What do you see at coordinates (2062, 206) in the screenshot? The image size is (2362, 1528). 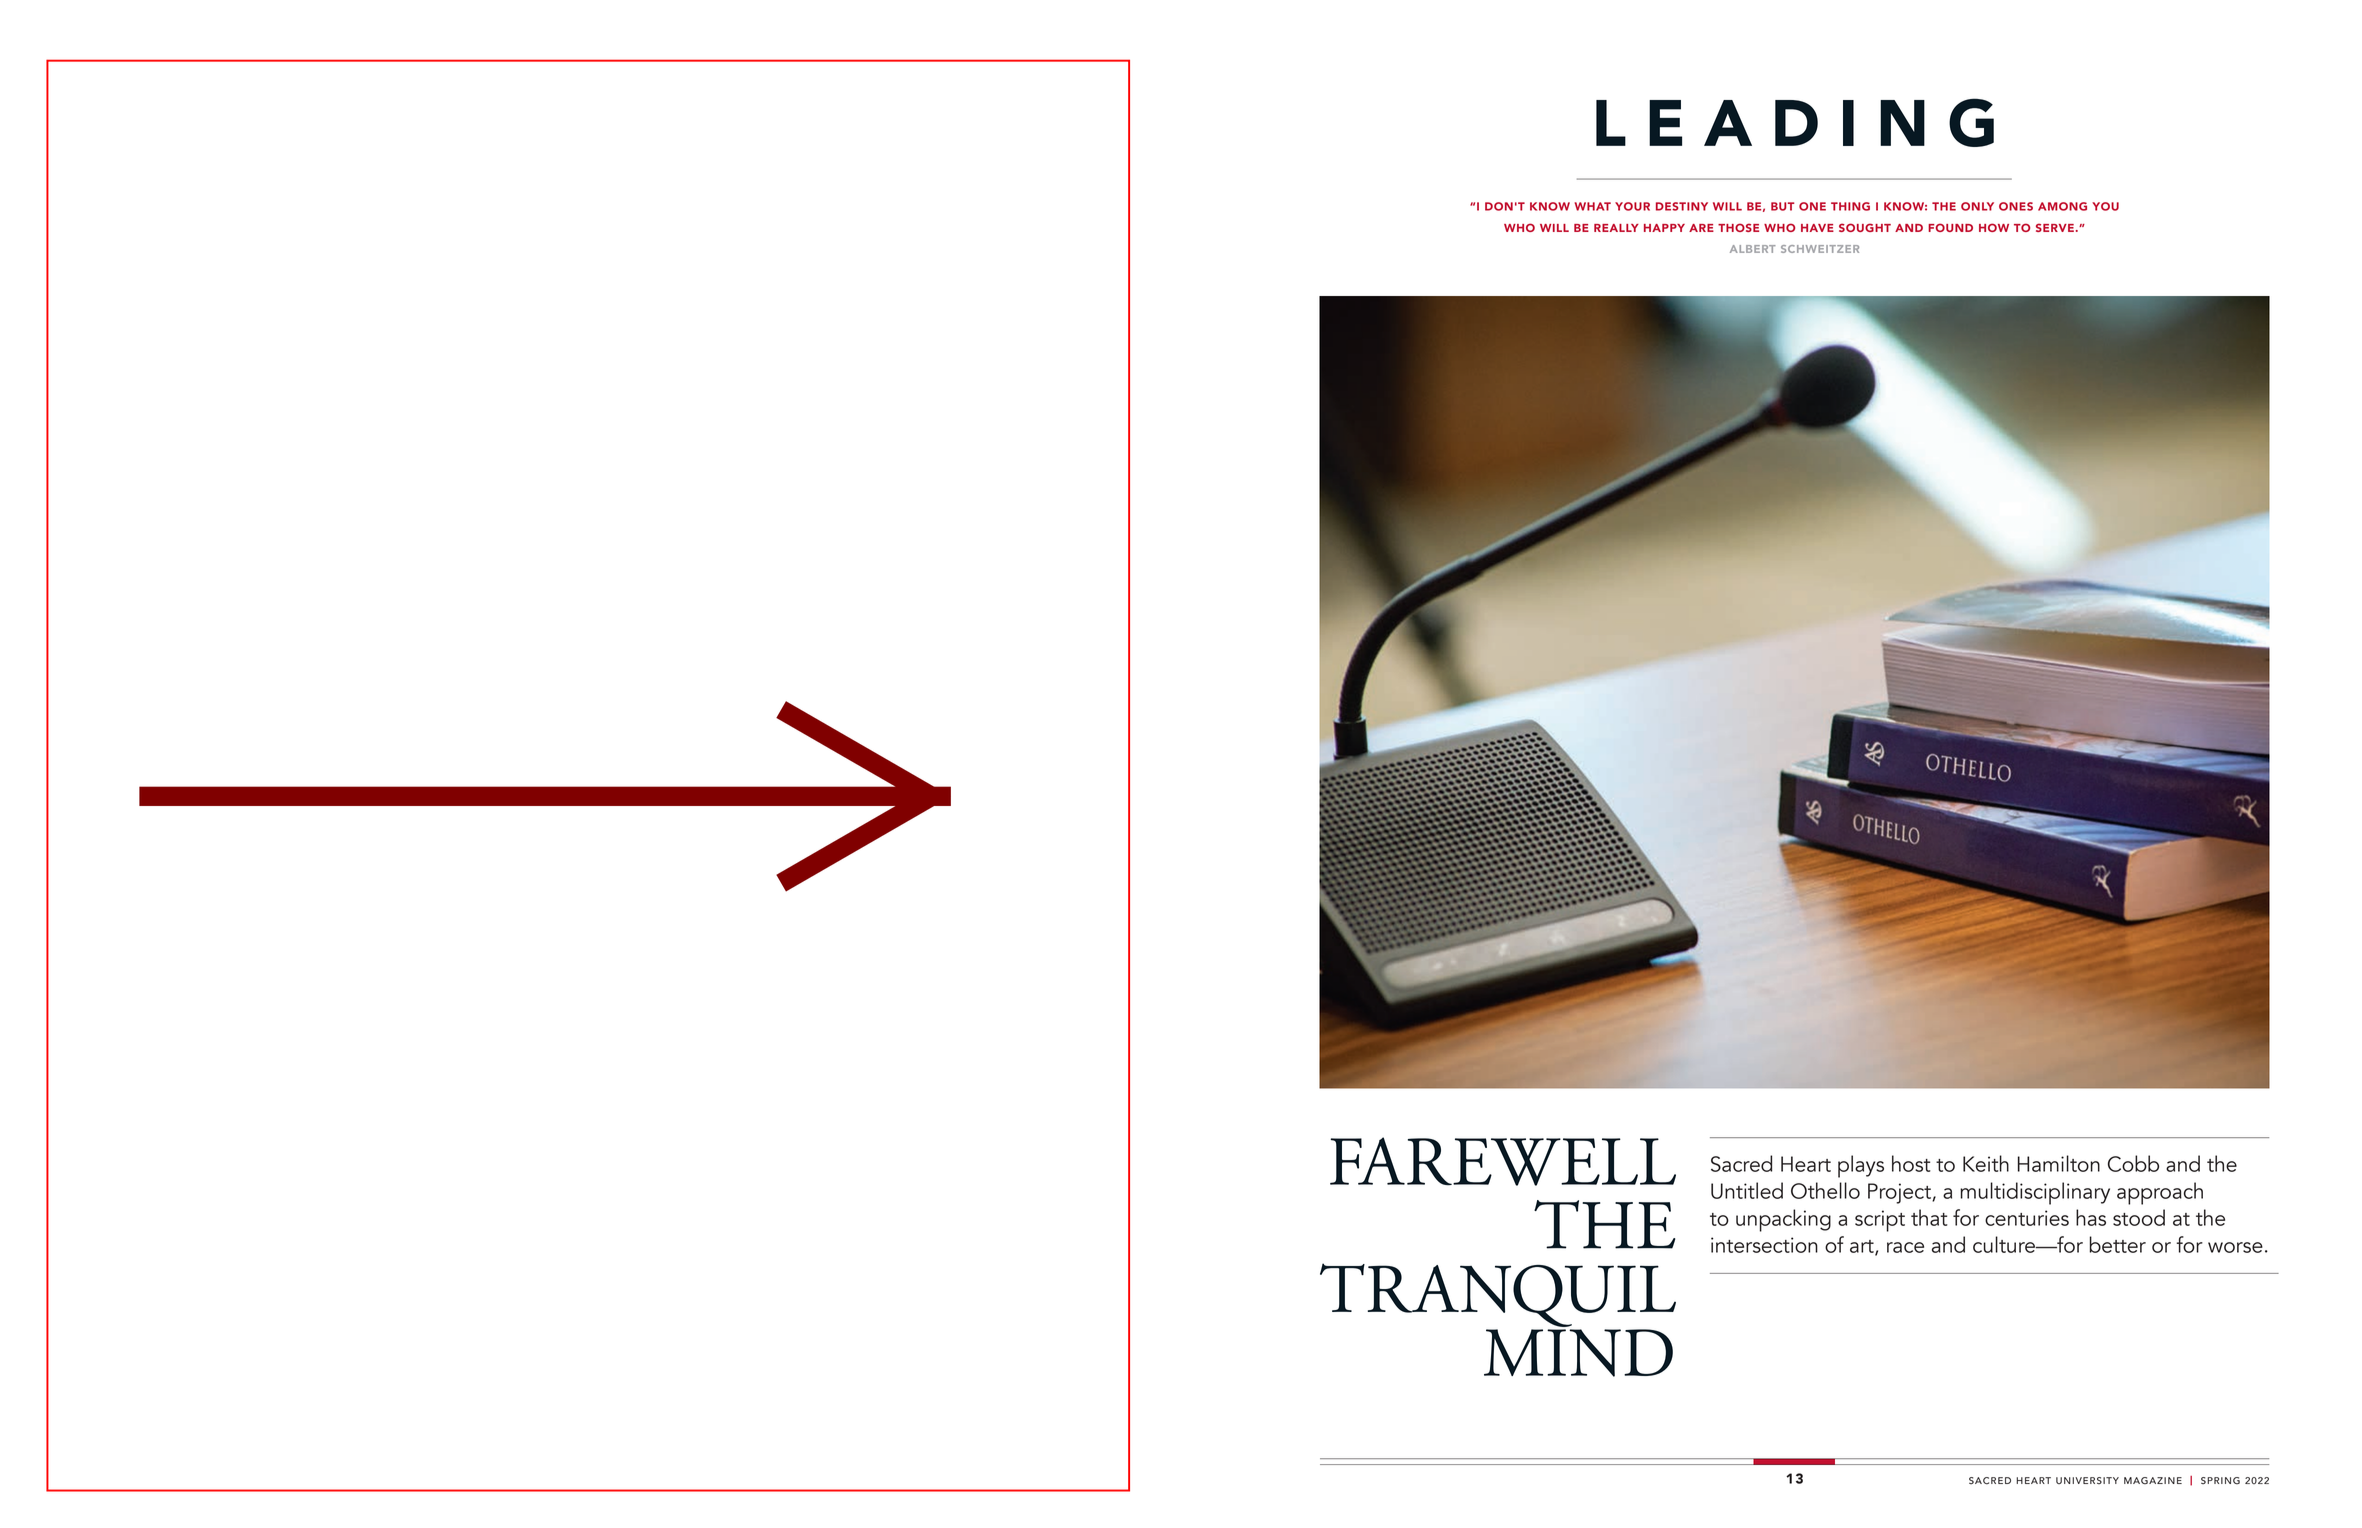 I see `AMONG` at bounding box center [2062, 206].
